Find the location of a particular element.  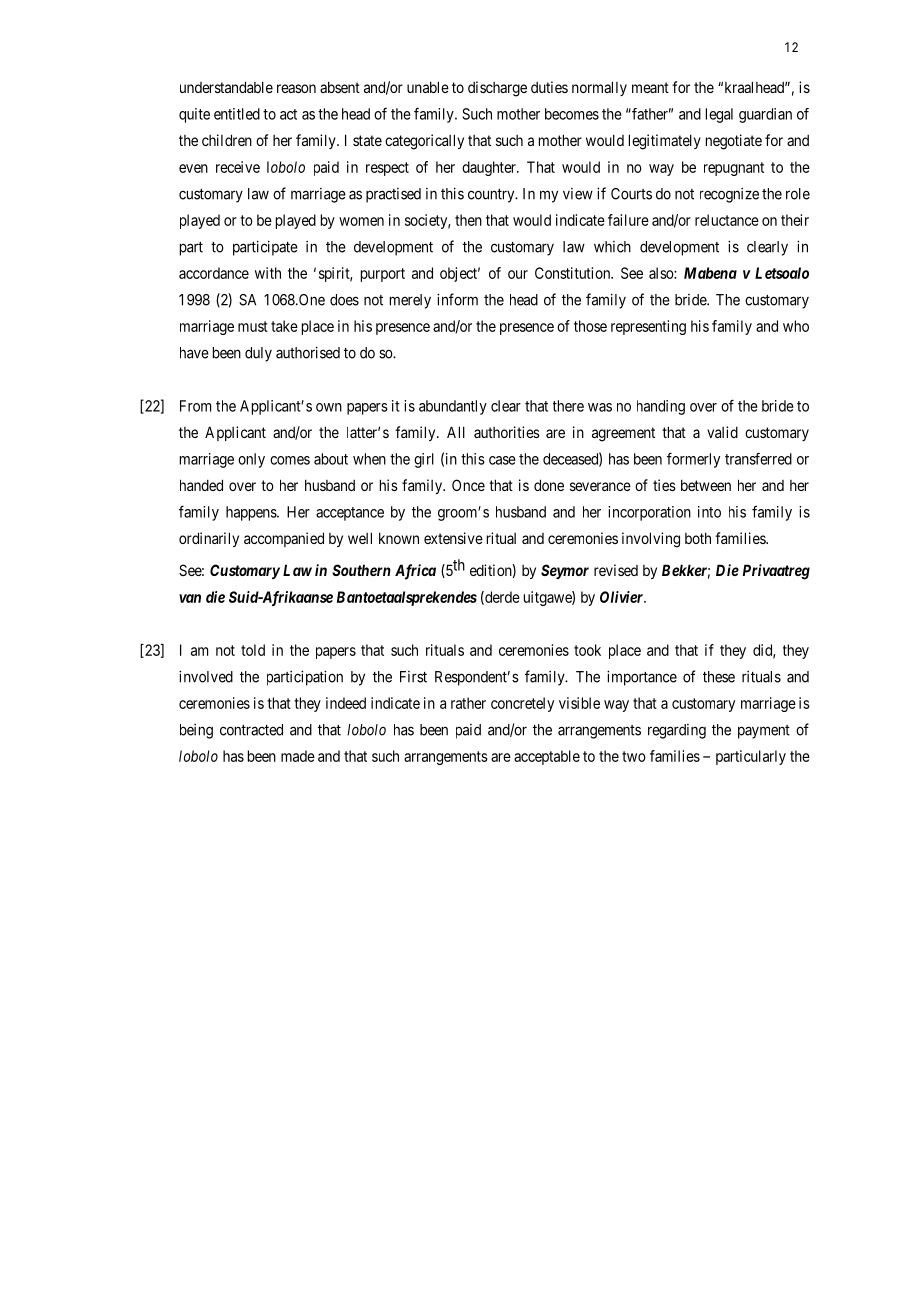

abundantly is located at coordinates (453, 407).
